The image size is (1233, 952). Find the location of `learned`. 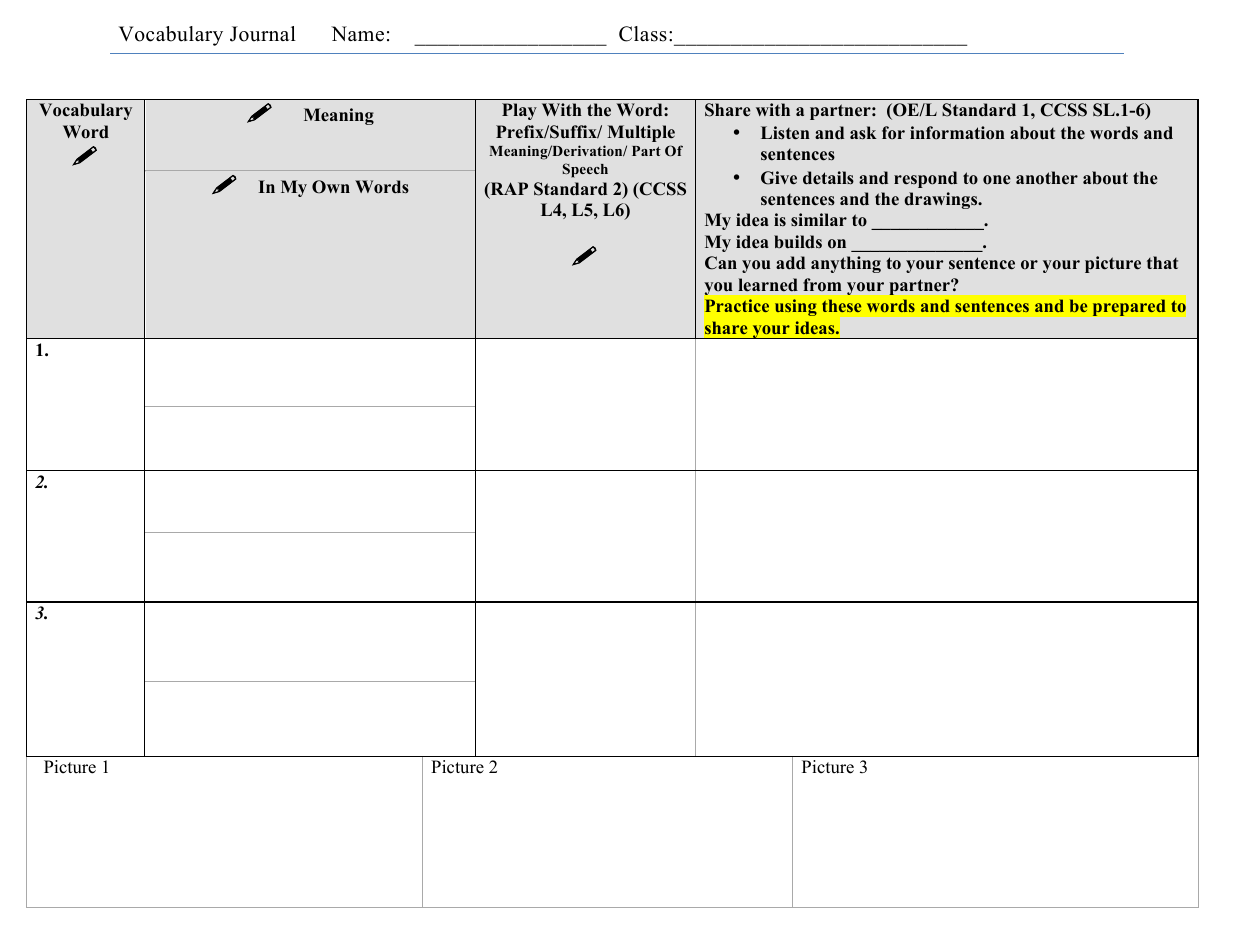

learned is located at coordinates (768, 285).
